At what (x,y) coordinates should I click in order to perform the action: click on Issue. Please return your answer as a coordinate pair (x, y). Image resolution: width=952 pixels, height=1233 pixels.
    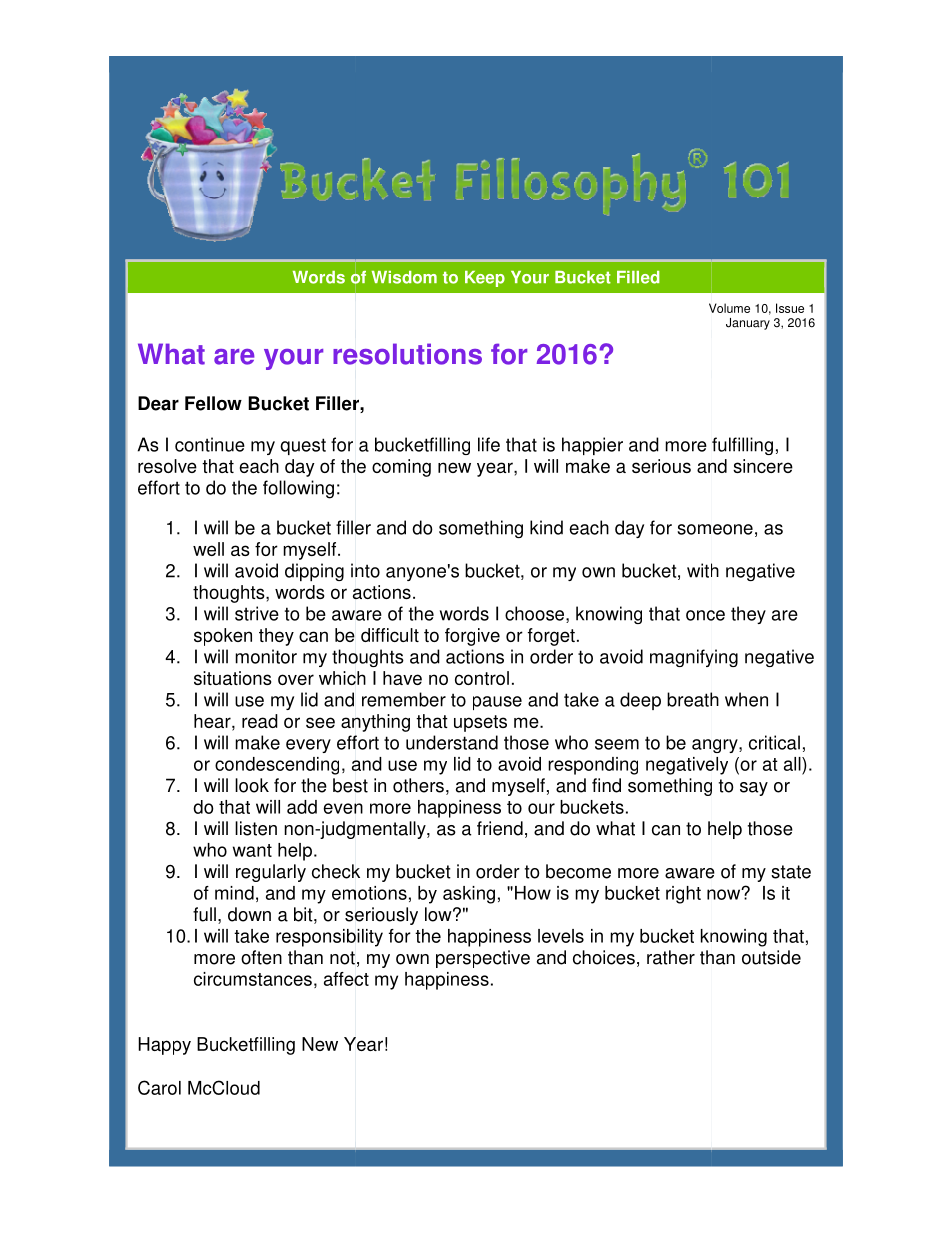
    Looking at the image, I should click on (790, 308).
